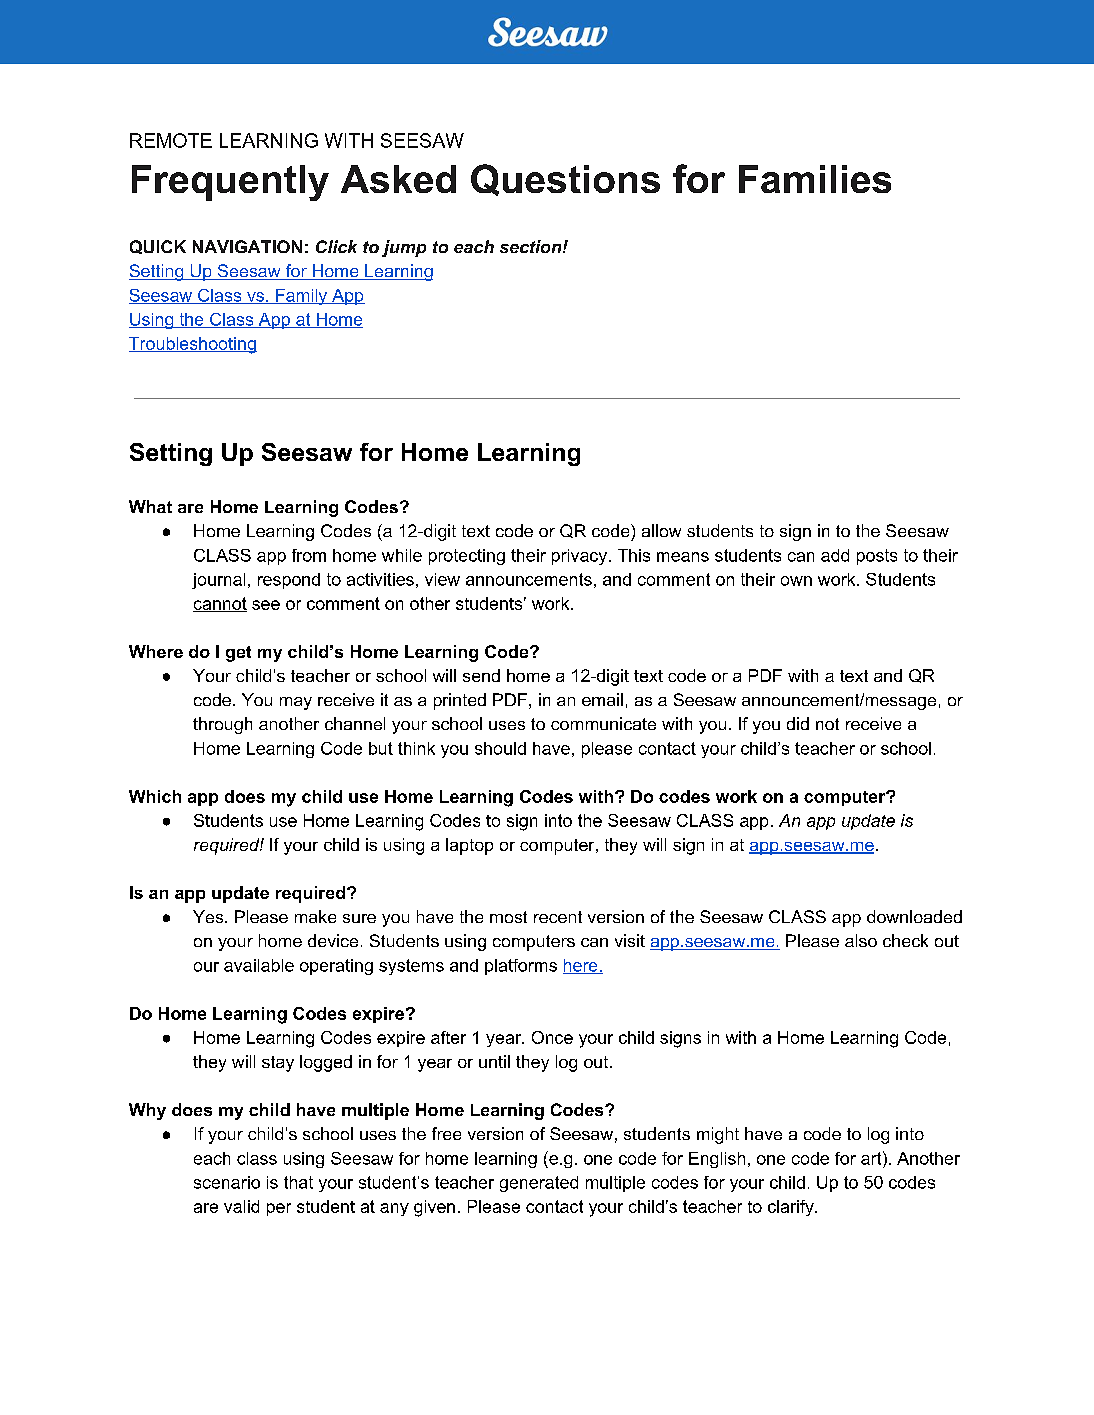  Describe the element at coordinates (230, 183) in the document. I see `Frequently` at that location.
